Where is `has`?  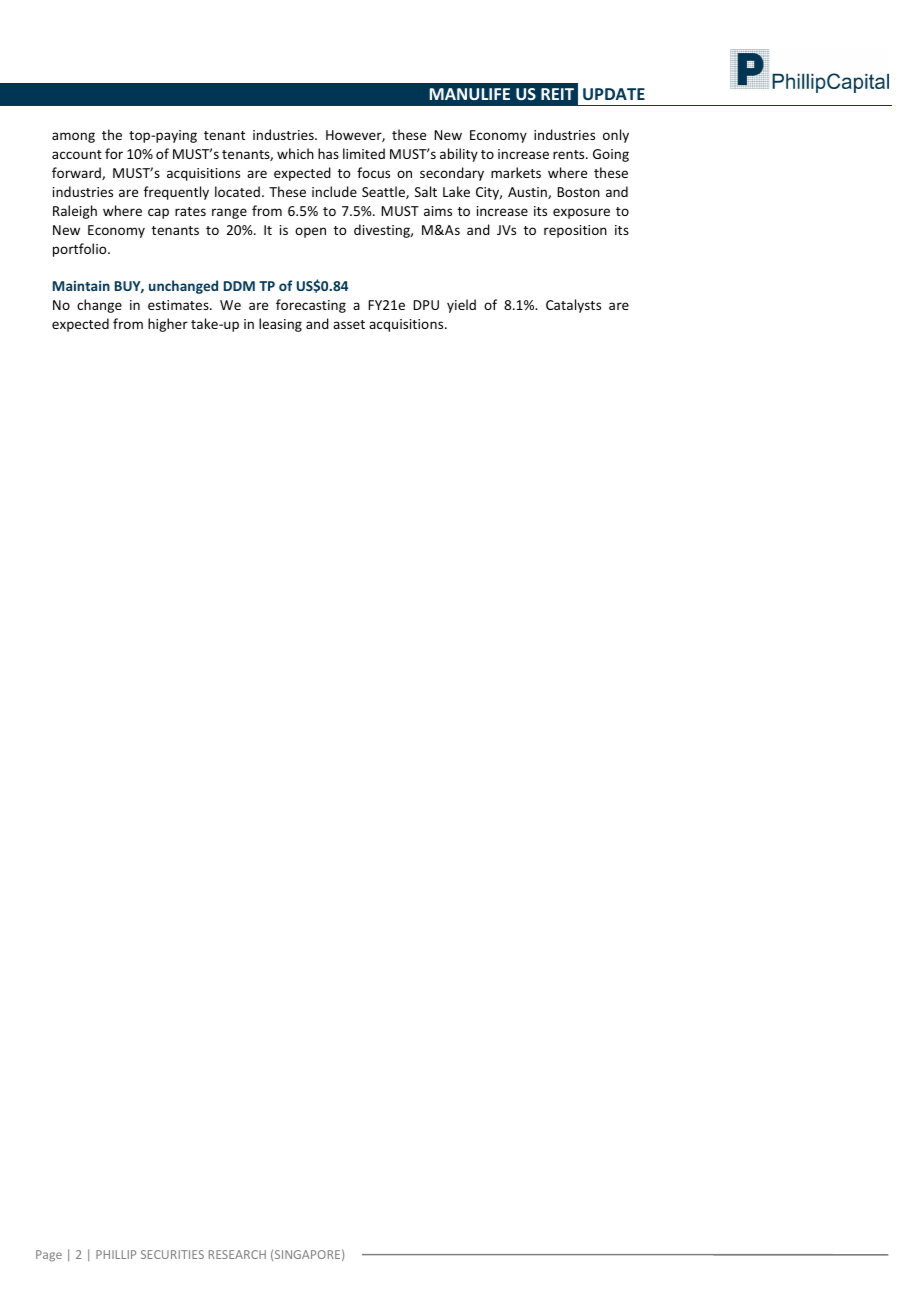 has is located at coordinates (328, 153).
